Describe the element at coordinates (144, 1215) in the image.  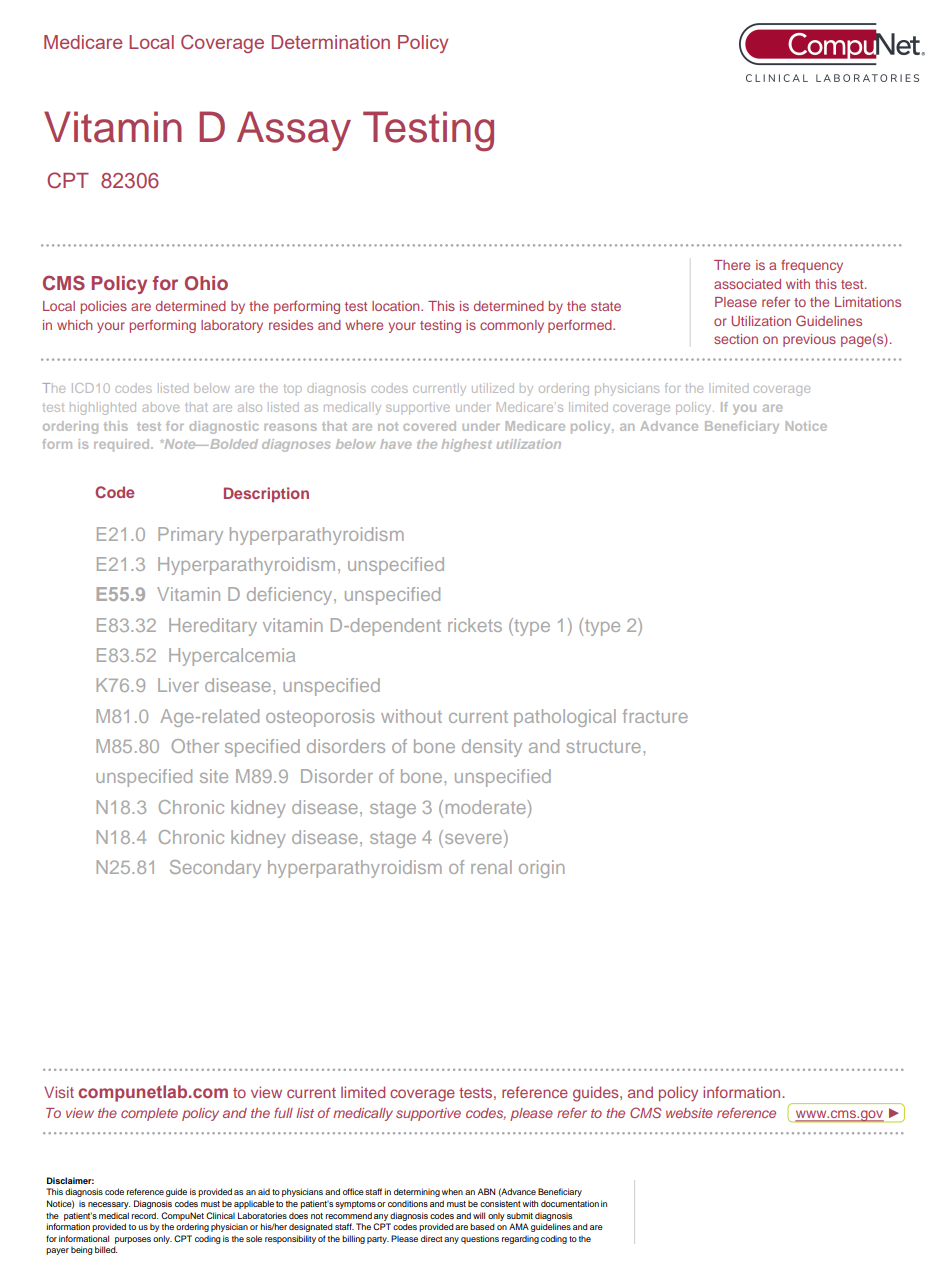
I see `record` at that location.
